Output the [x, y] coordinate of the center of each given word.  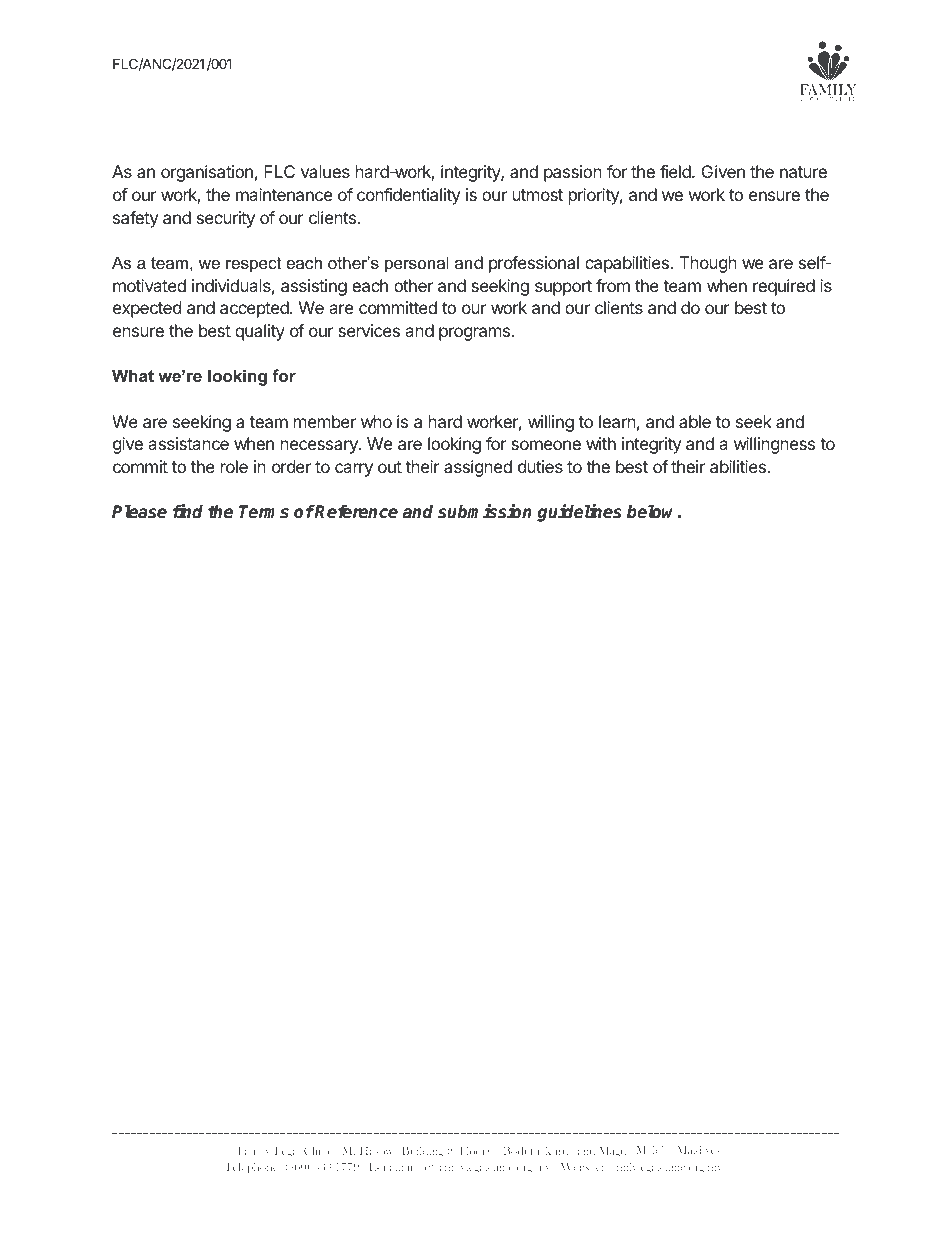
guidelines [579, 513]
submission [485, 511]
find [188, 511]
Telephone [252, 1167]
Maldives [698, 1149]
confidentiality [408, 196]
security [226, 219]
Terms [264, 512]
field [676, 171]
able [695, 421]
